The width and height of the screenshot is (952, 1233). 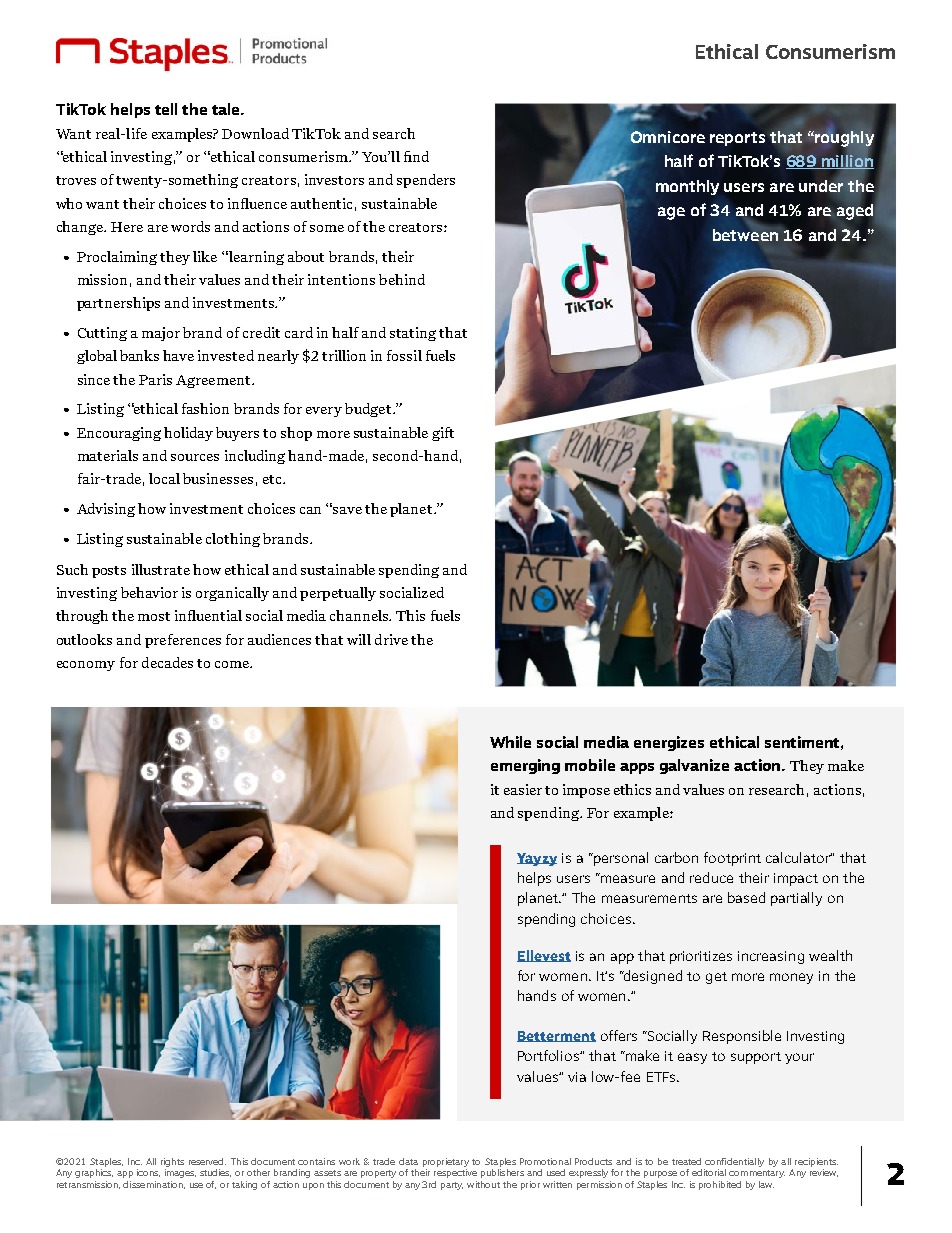 What do you see at coordinates (86, 666) in the screenshot?
I see `economy` at bounding box center [86, 666].
